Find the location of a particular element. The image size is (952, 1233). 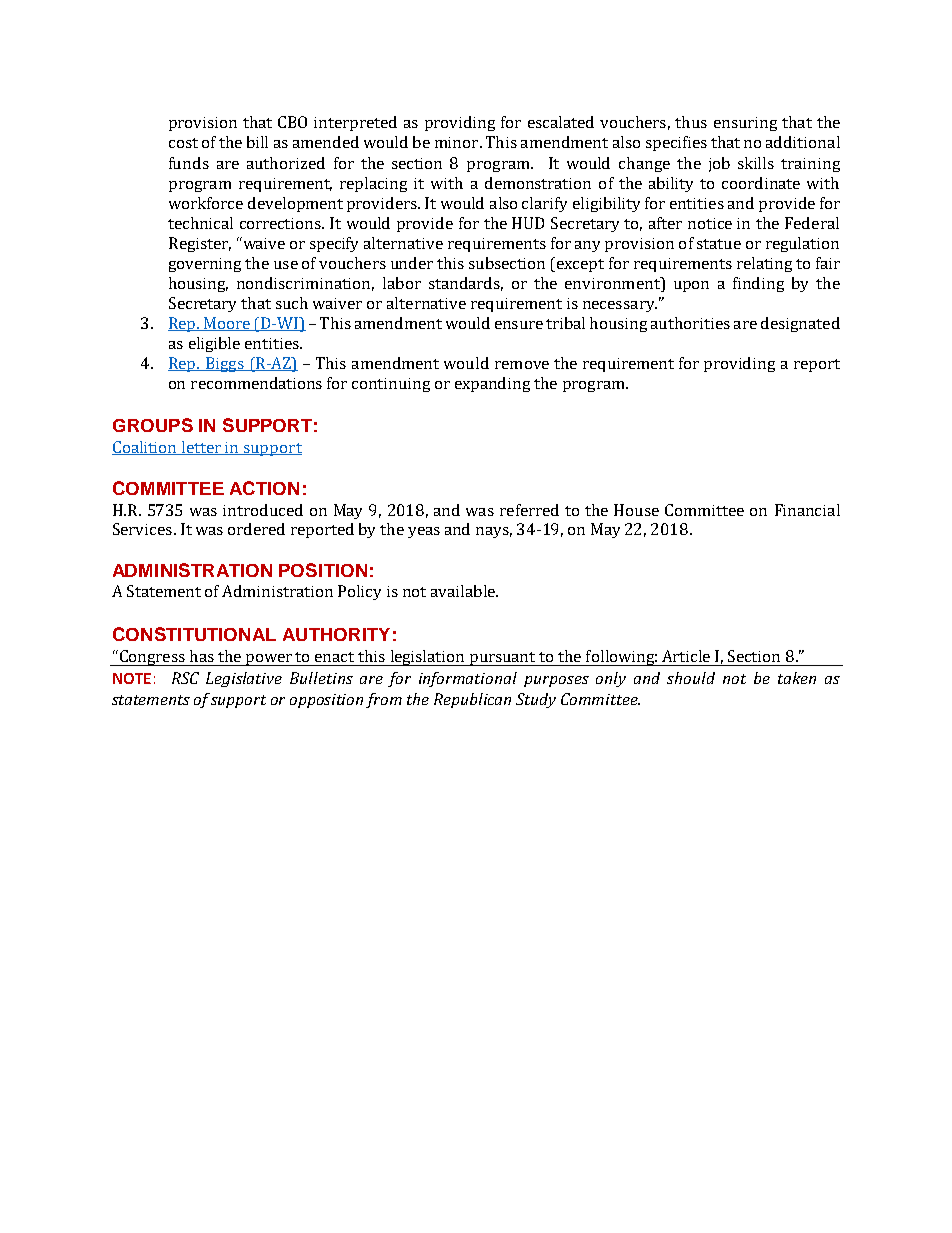

minor is located at coordinates (458, 142).
